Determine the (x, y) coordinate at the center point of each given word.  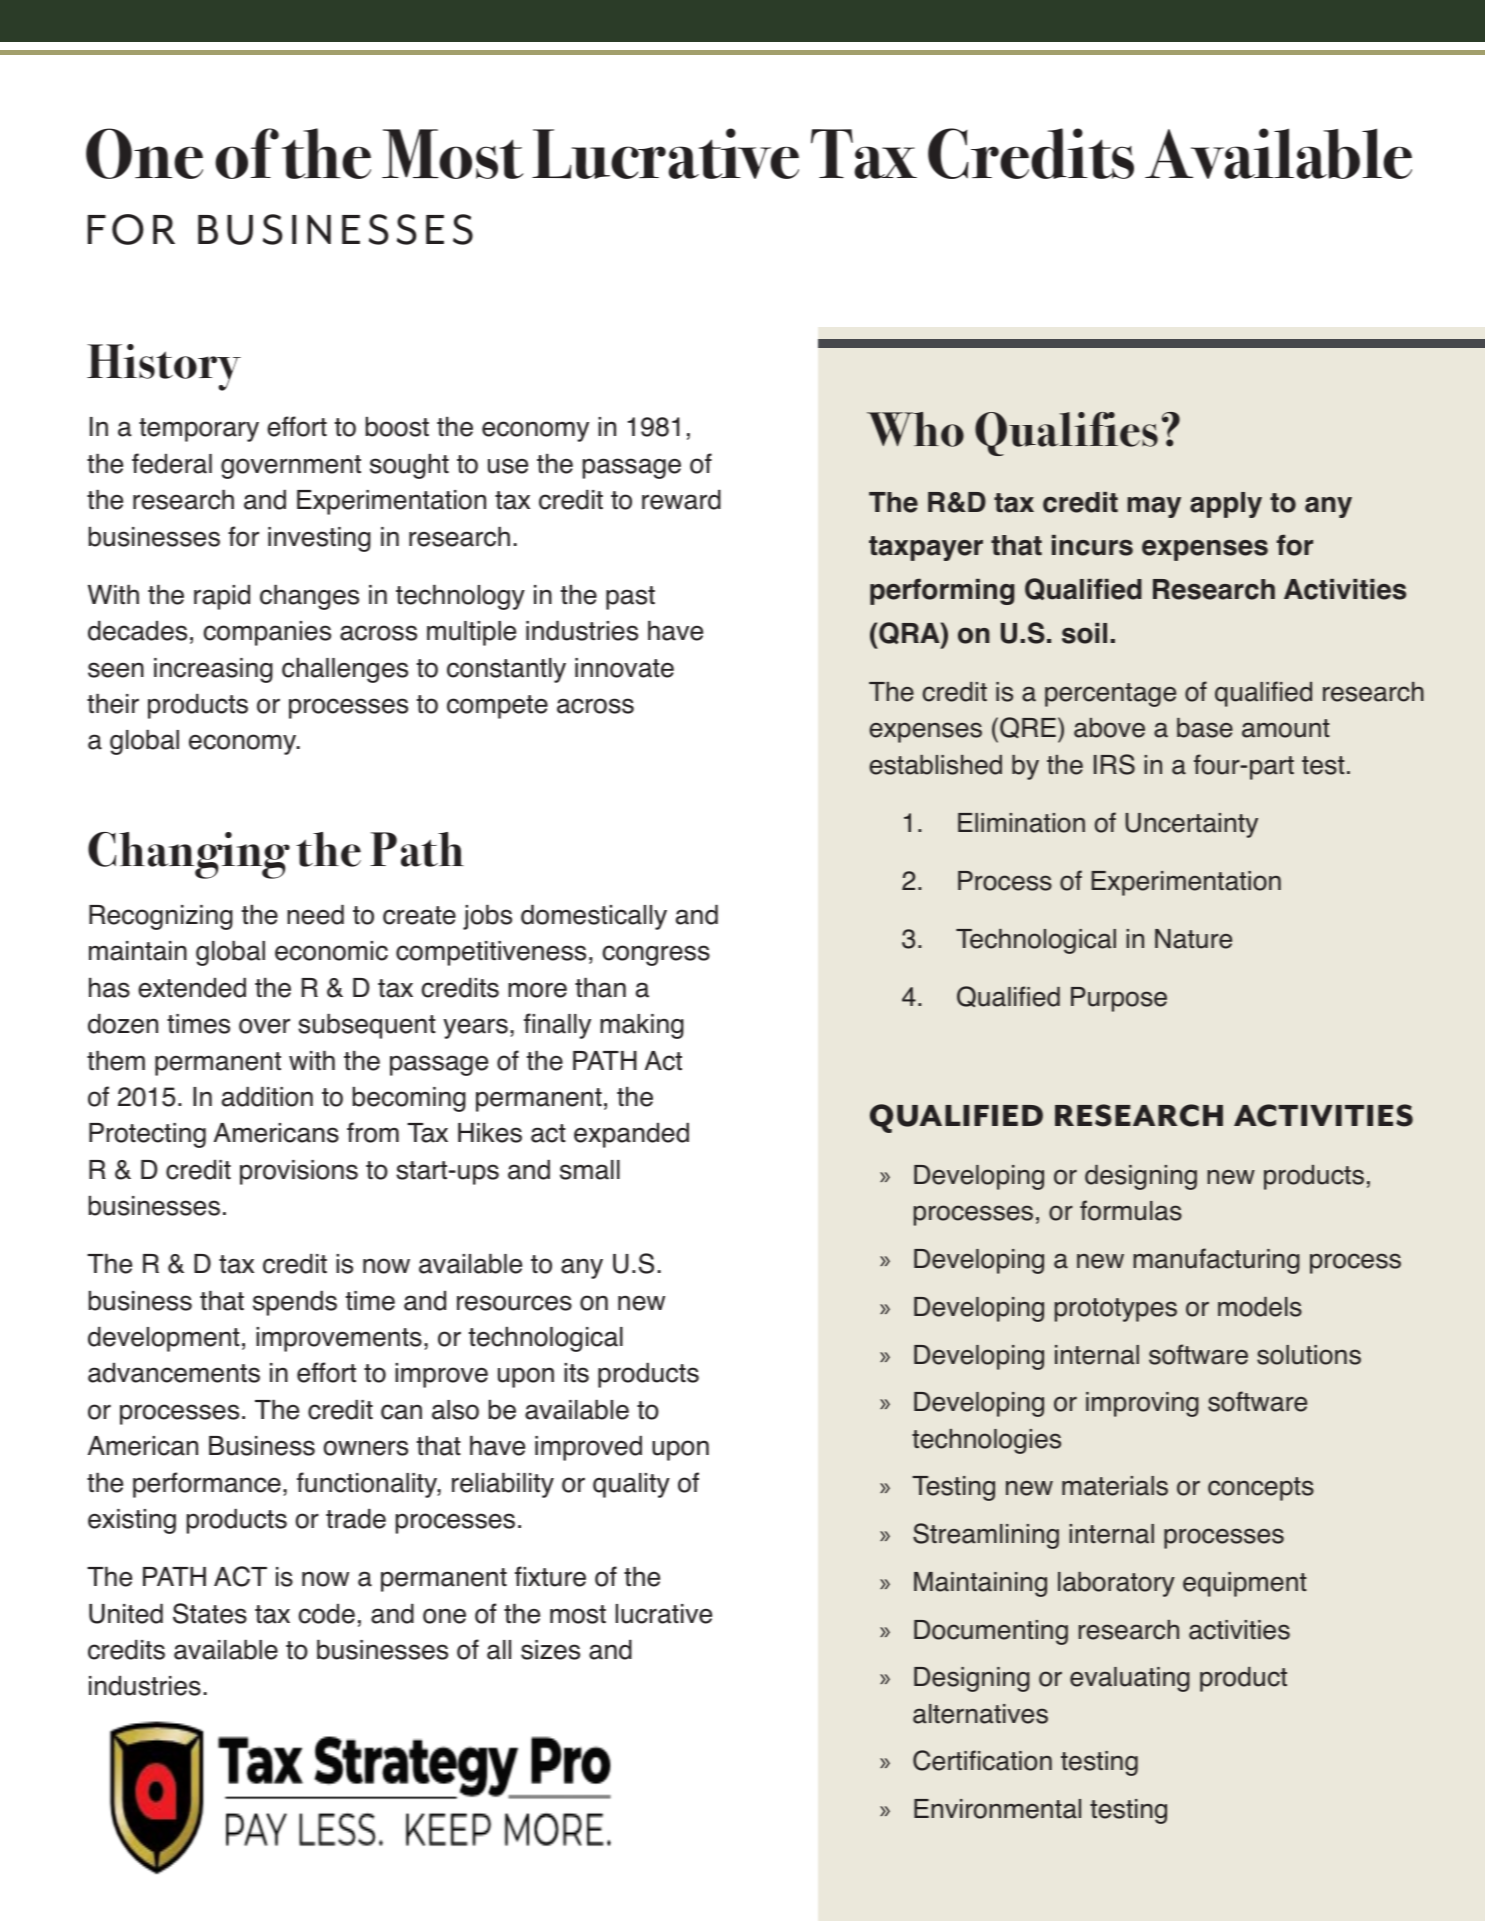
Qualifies (1066, 434)
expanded (631, 1135)
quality (631, 1485)
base (1205, 728)
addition (267, 1097)
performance (207, 1485)
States (210, 1613)
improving (1142, 1404)
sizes (550, 1650)
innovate (624, 668)
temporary (199, 430)
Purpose (1119, 999)
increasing (213, 670)
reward (681, 500)
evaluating (1130, 1679)
